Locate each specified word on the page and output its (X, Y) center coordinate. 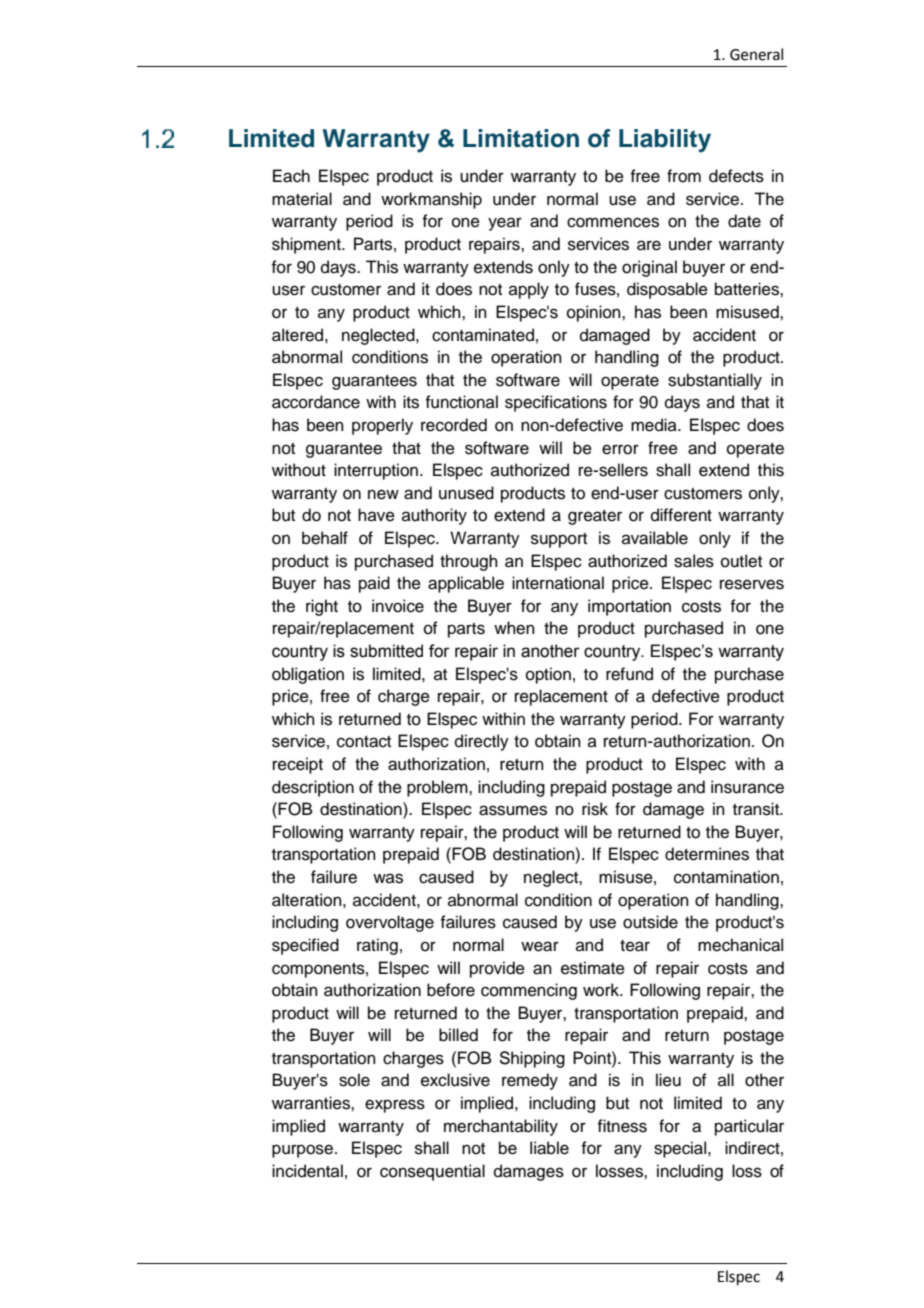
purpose (302, 1151)
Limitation (521, 138)
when (514, 628)
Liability (665, 141)
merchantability (501, 1127)
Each (291, 176)
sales (694, 561)
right (322, 607)
